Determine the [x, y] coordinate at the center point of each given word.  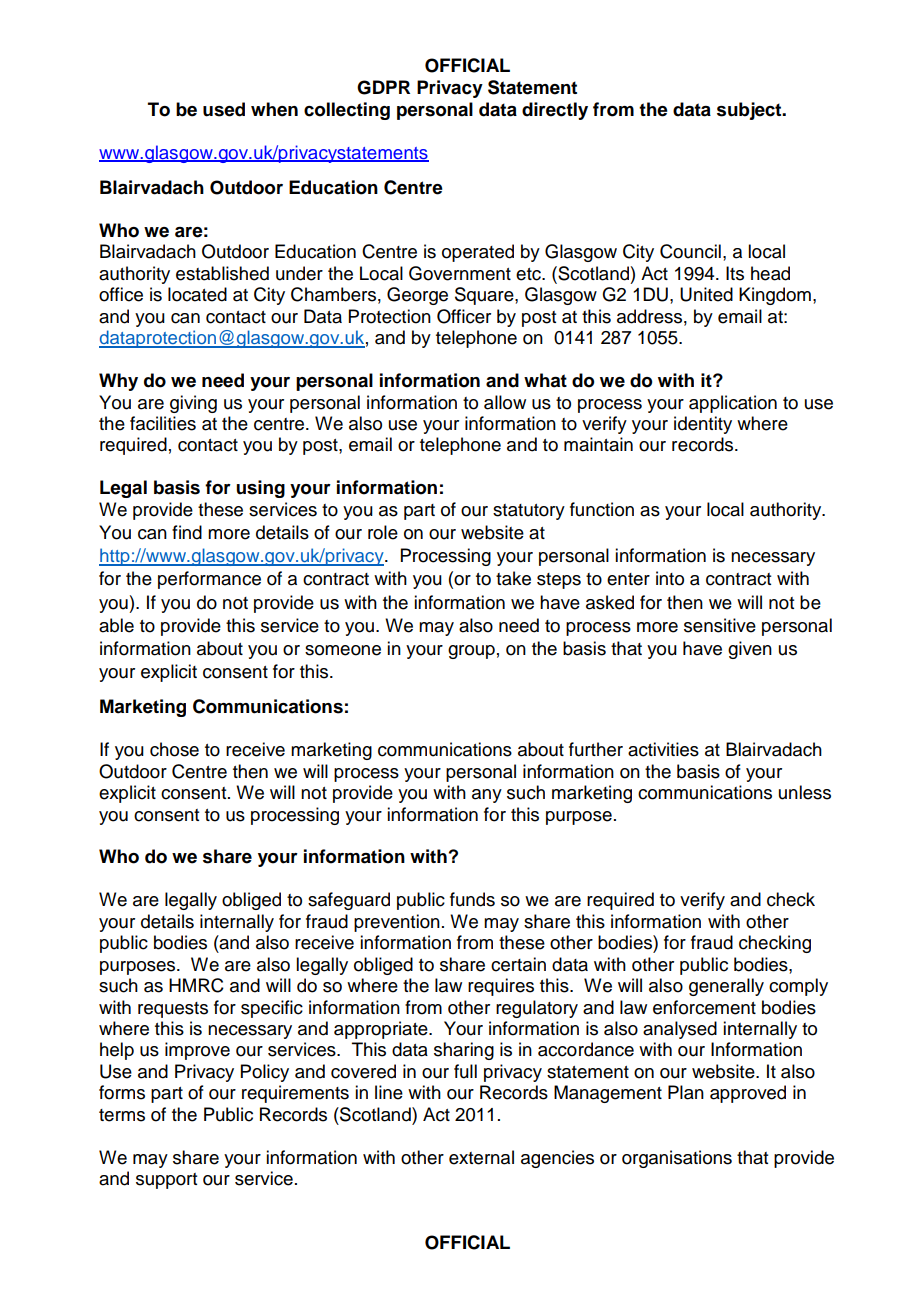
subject [750, 111]
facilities [163, 423]
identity [703, 425]
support [166, 1181]
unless [805, 792]
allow [505, 402]
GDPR [383, 87]
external [481, 1157]
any [487, 796]
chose [174, 749]
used [224, 109]
